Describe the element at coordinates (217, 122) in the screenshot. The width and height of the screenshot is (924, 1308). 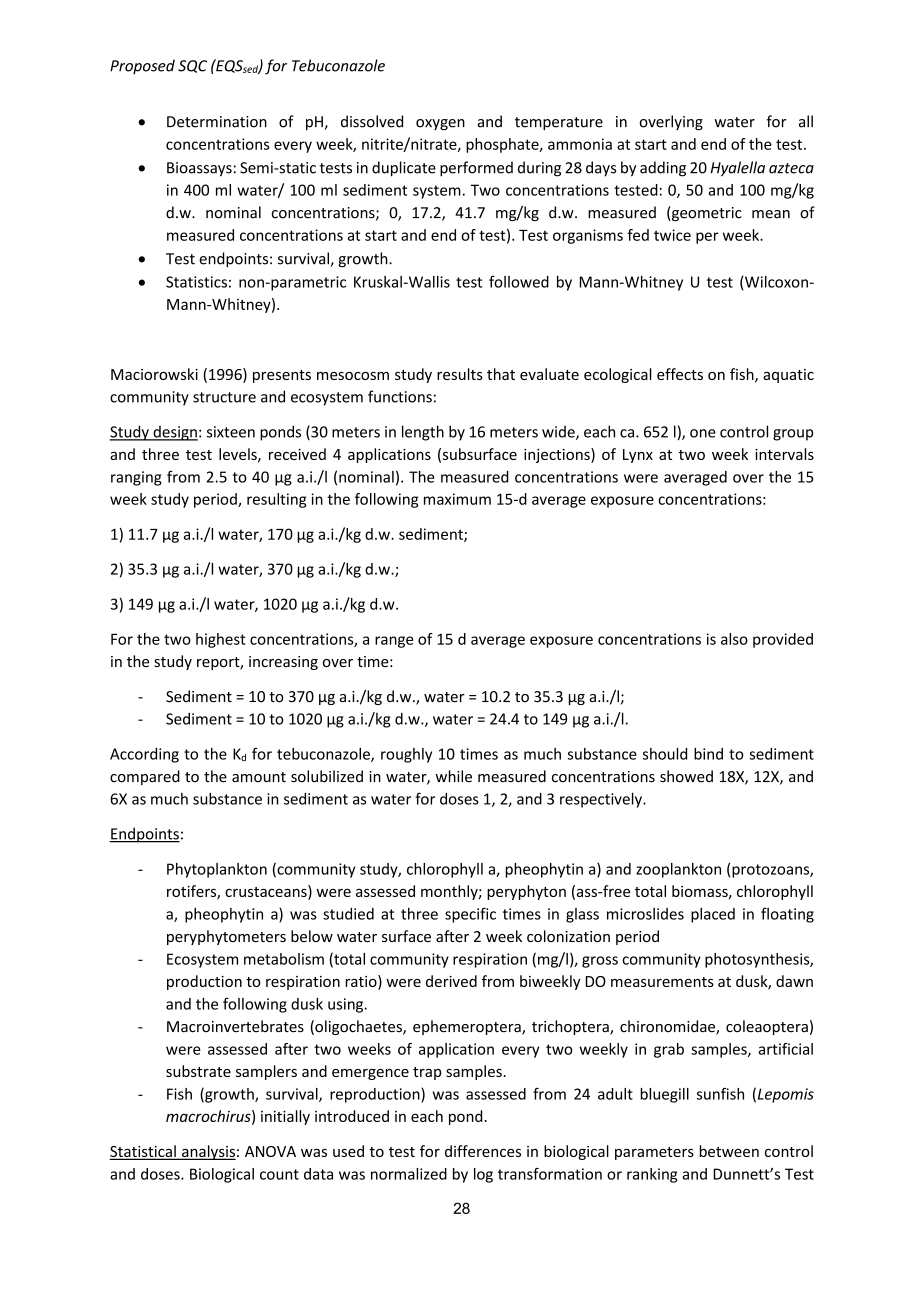
I see `Determination` at that location.
